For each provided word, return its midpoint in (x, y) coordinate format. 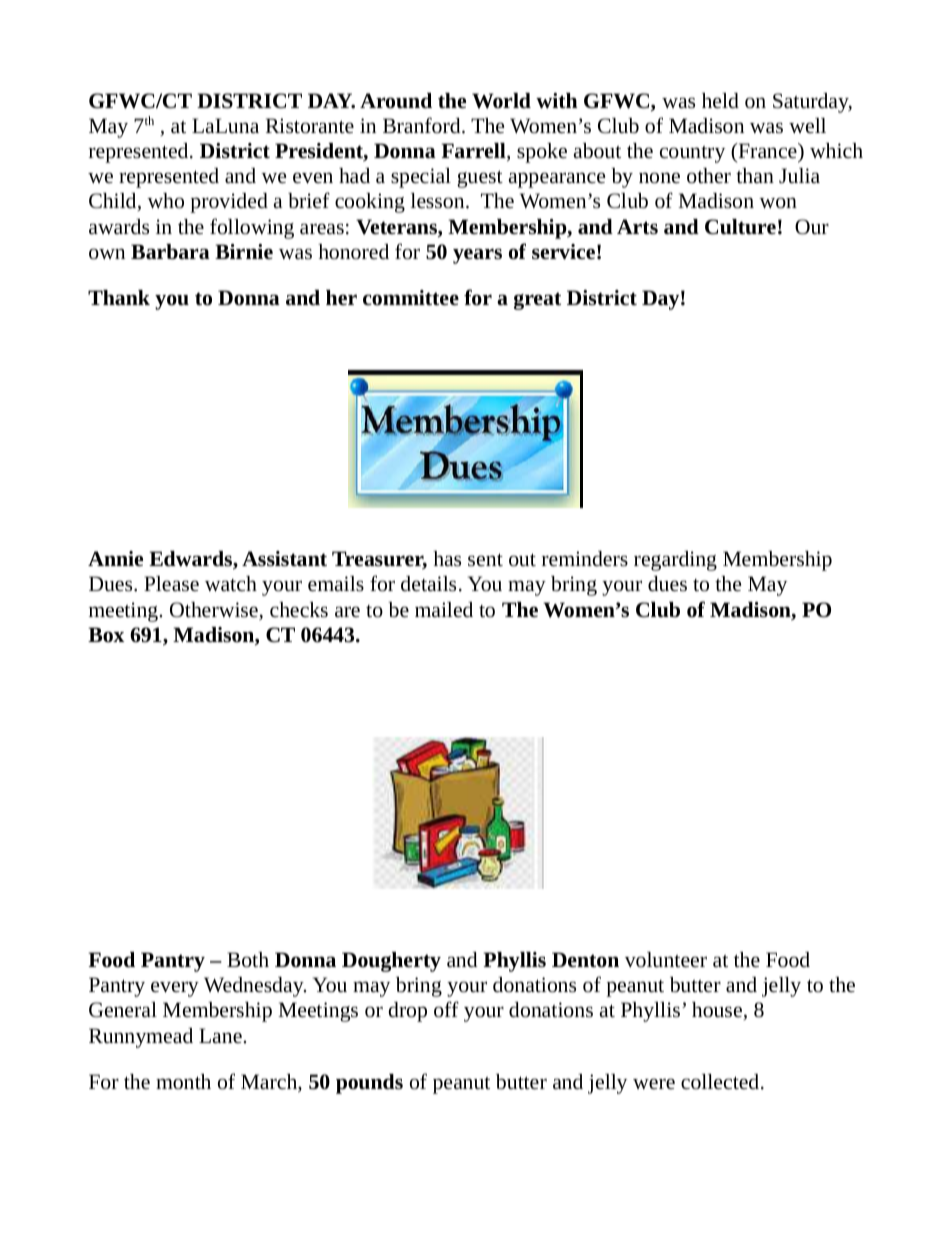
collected (721, 1082)
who (165, 201)
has (447, 559)
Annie (115, 558)
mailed (444, 609)
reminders (585, 559)
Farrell (474, 152)
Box (106, 635)
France (767, 151)
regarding (675, 561)
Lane (220, 1036)
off (446, 1009)
